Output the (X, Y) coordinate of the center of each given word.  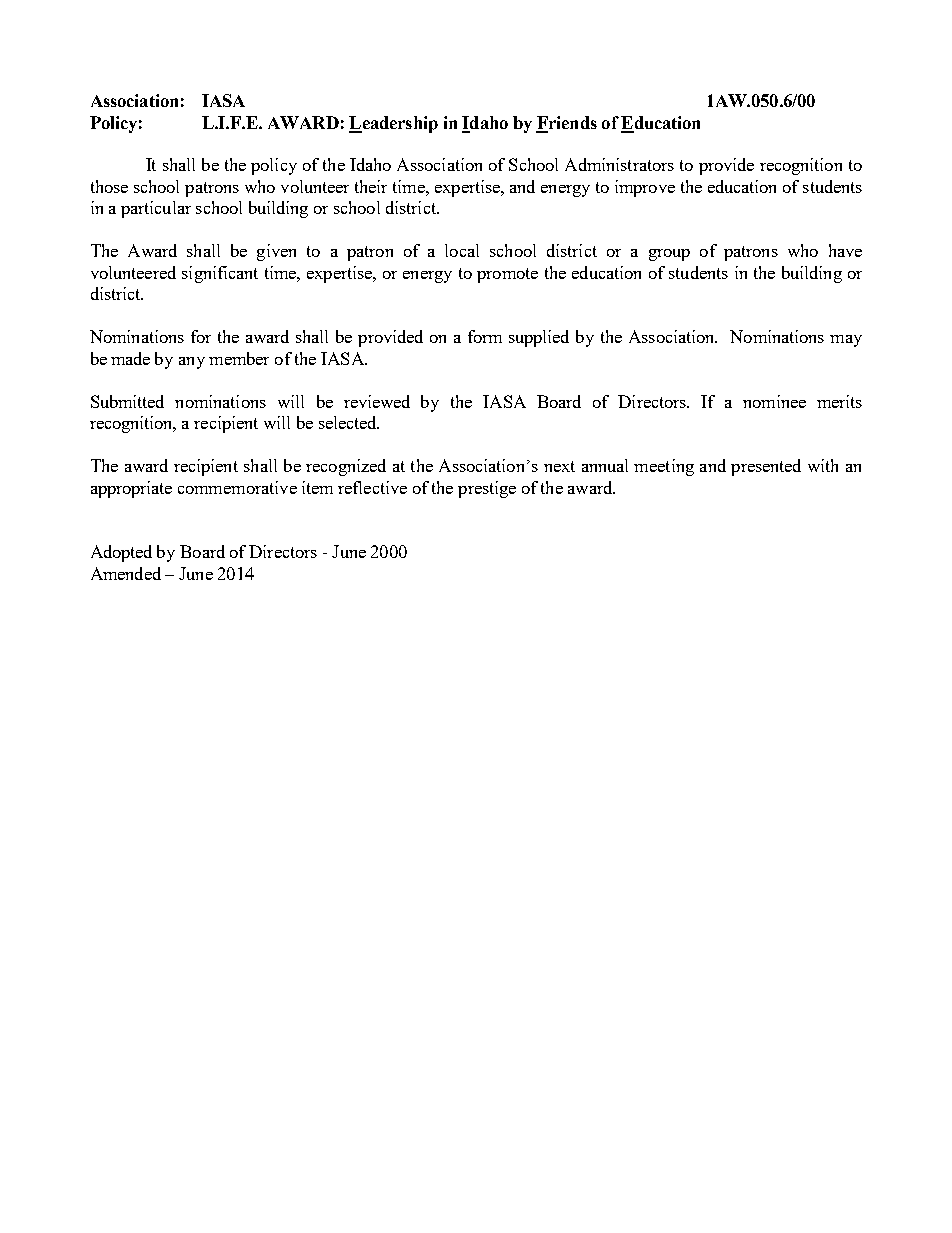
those (109, 186)
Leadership (393, 124)
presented (766, 467)
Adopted (121, 553)
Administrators (619, 164)
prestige (487, 489)
